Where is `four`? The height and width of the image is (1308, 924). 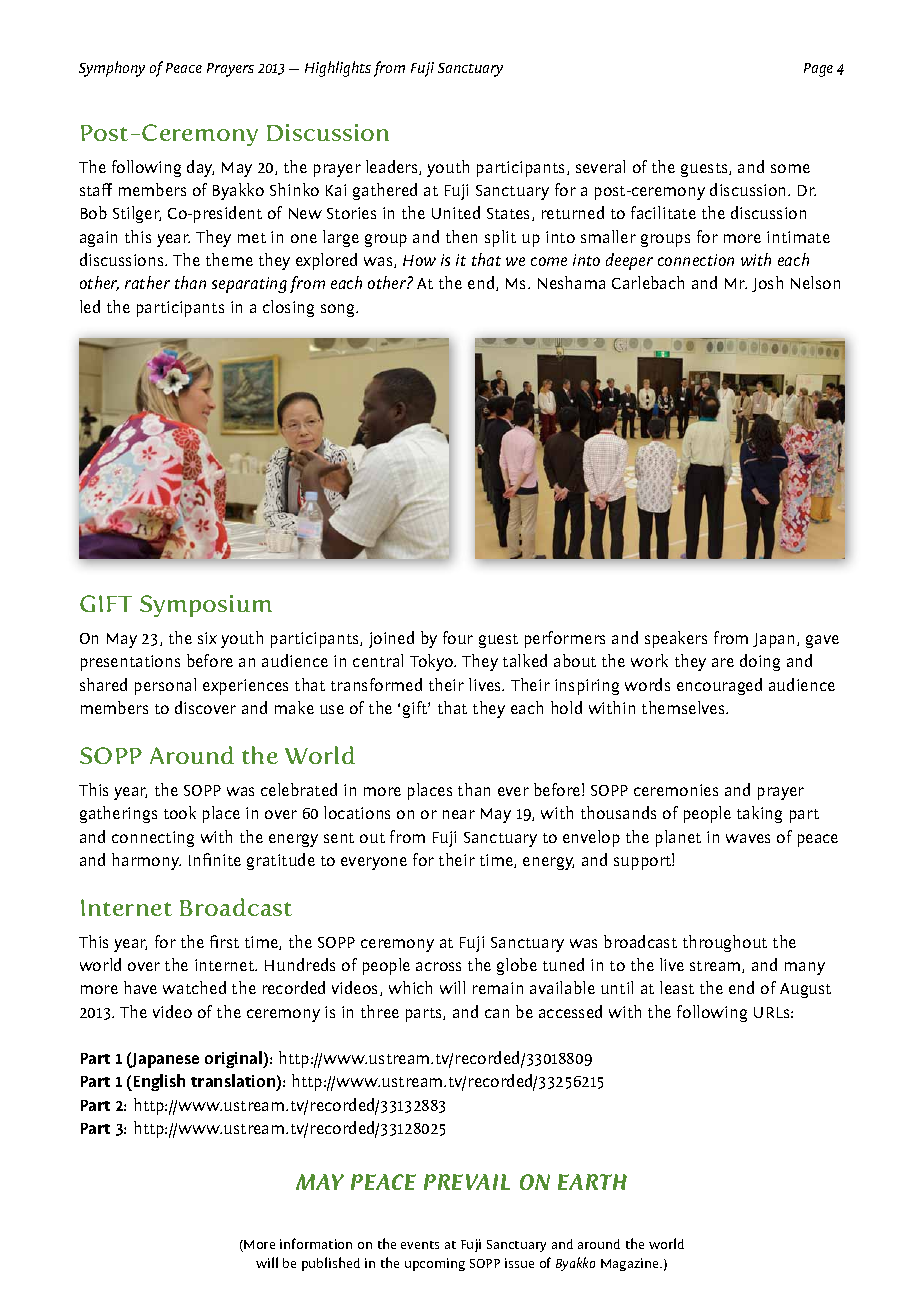
four is located at coordinates (458, 637).
